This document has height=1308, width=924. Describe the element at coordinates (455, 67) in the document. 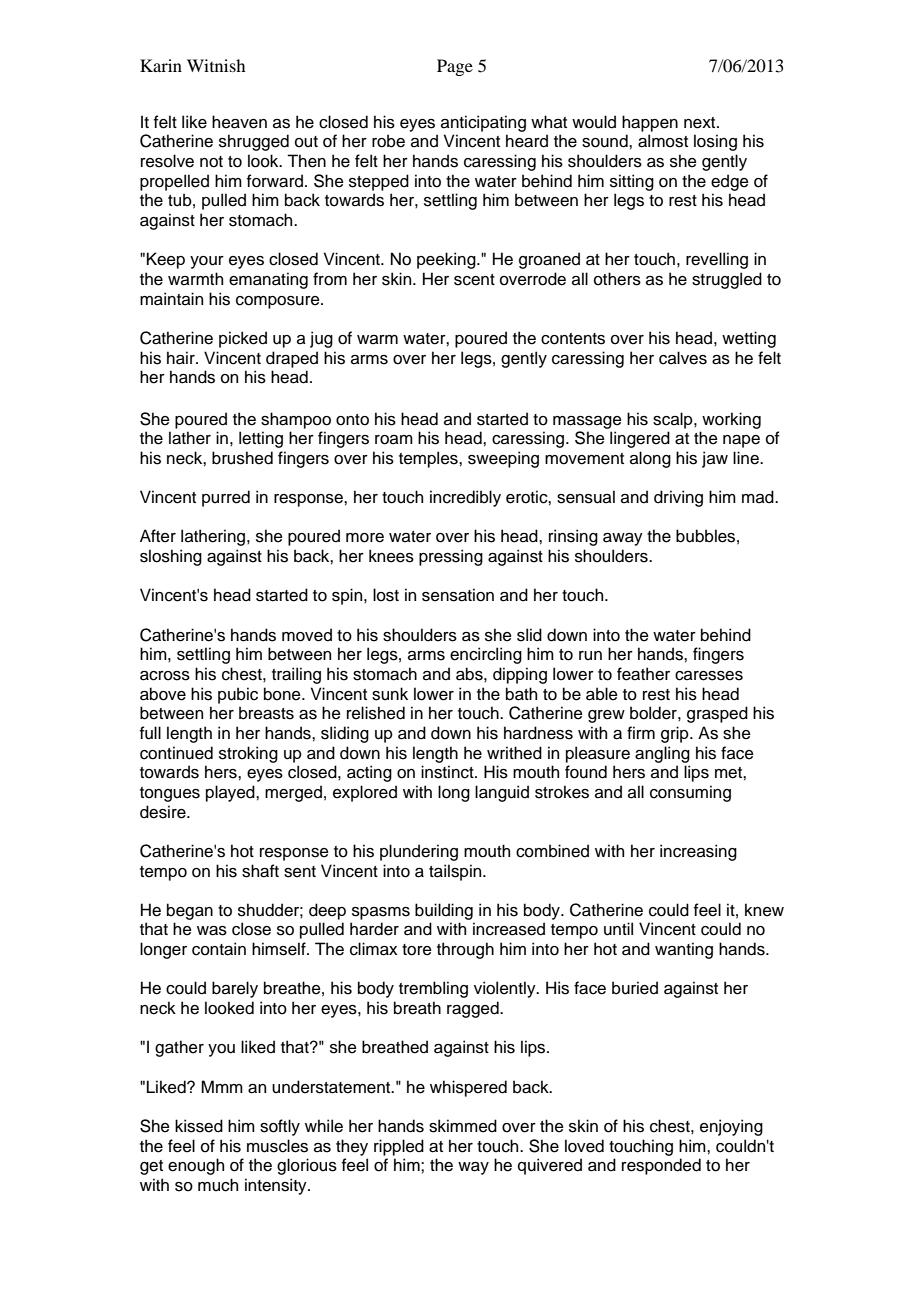

I see `Page` at that location.
